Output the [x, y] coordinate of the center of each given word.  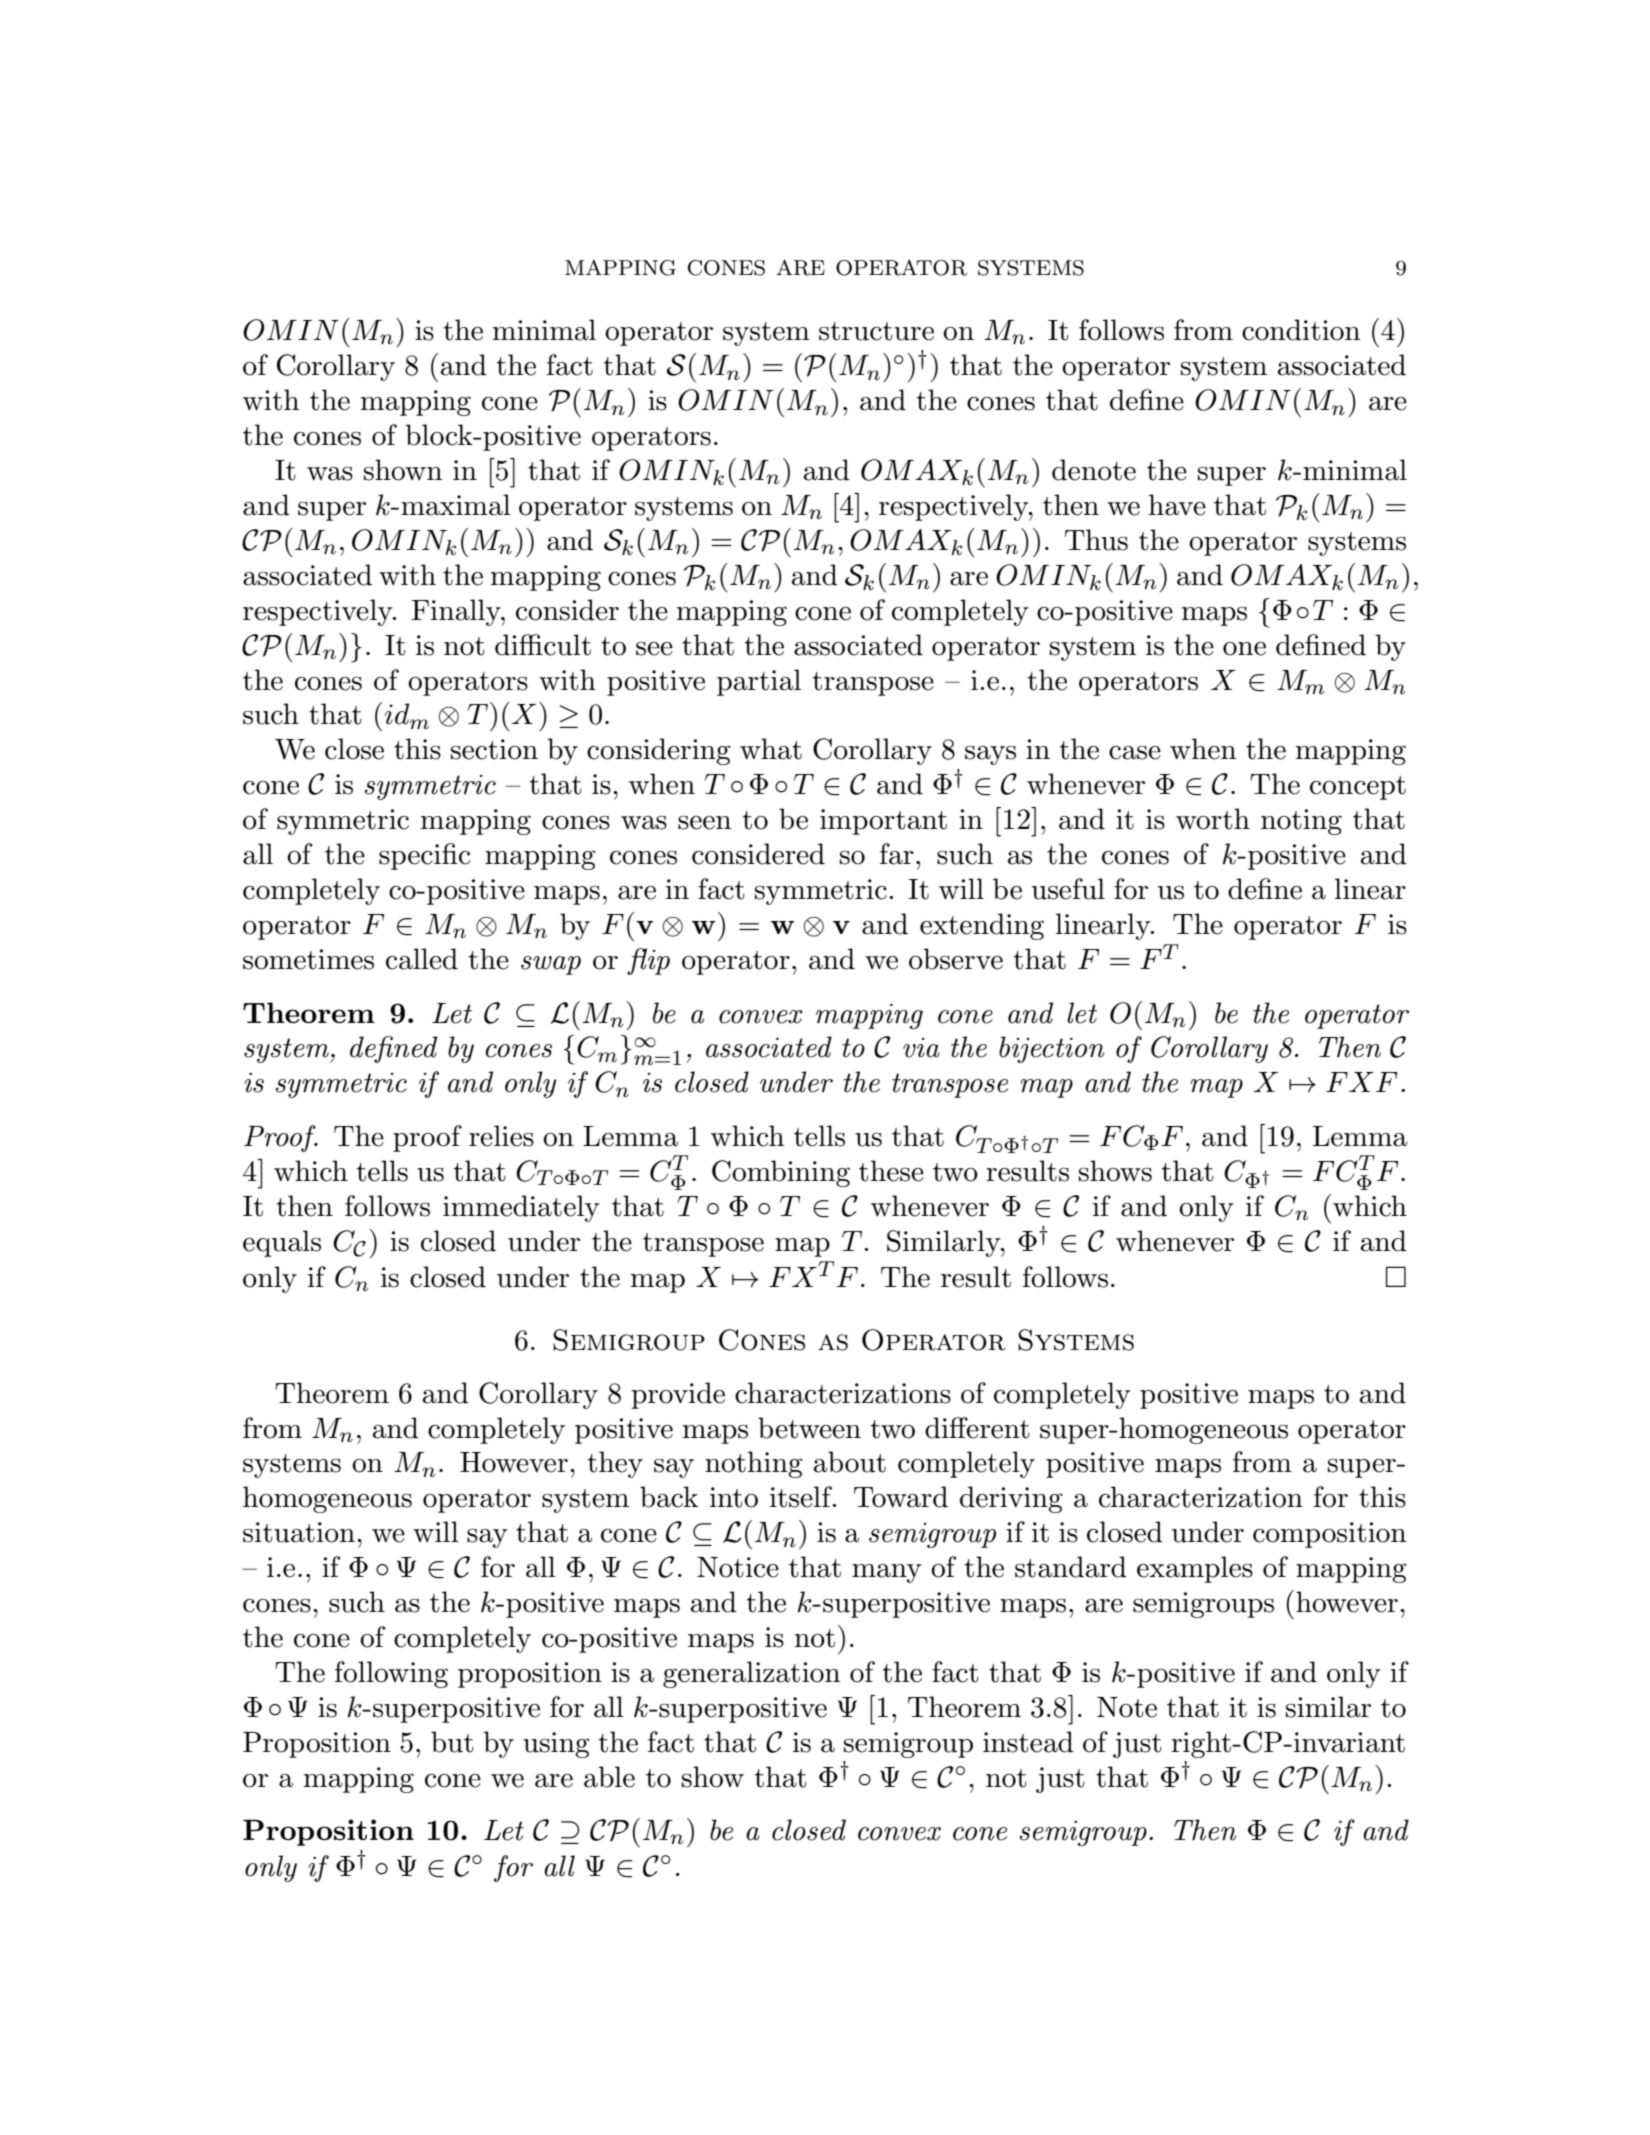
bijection [1051, 1049]
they [615, 1464]
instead [1028, 1742]
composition [1329, 1535]
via [921, 1048]
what [771, 749]
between [809, 1428]
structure [876, 331]
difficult [543, 645]
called [422, 959]
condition [1301, 330]
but [452, 1742]
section [494, 749]
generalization [751, 1674]
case [1135, 753]
